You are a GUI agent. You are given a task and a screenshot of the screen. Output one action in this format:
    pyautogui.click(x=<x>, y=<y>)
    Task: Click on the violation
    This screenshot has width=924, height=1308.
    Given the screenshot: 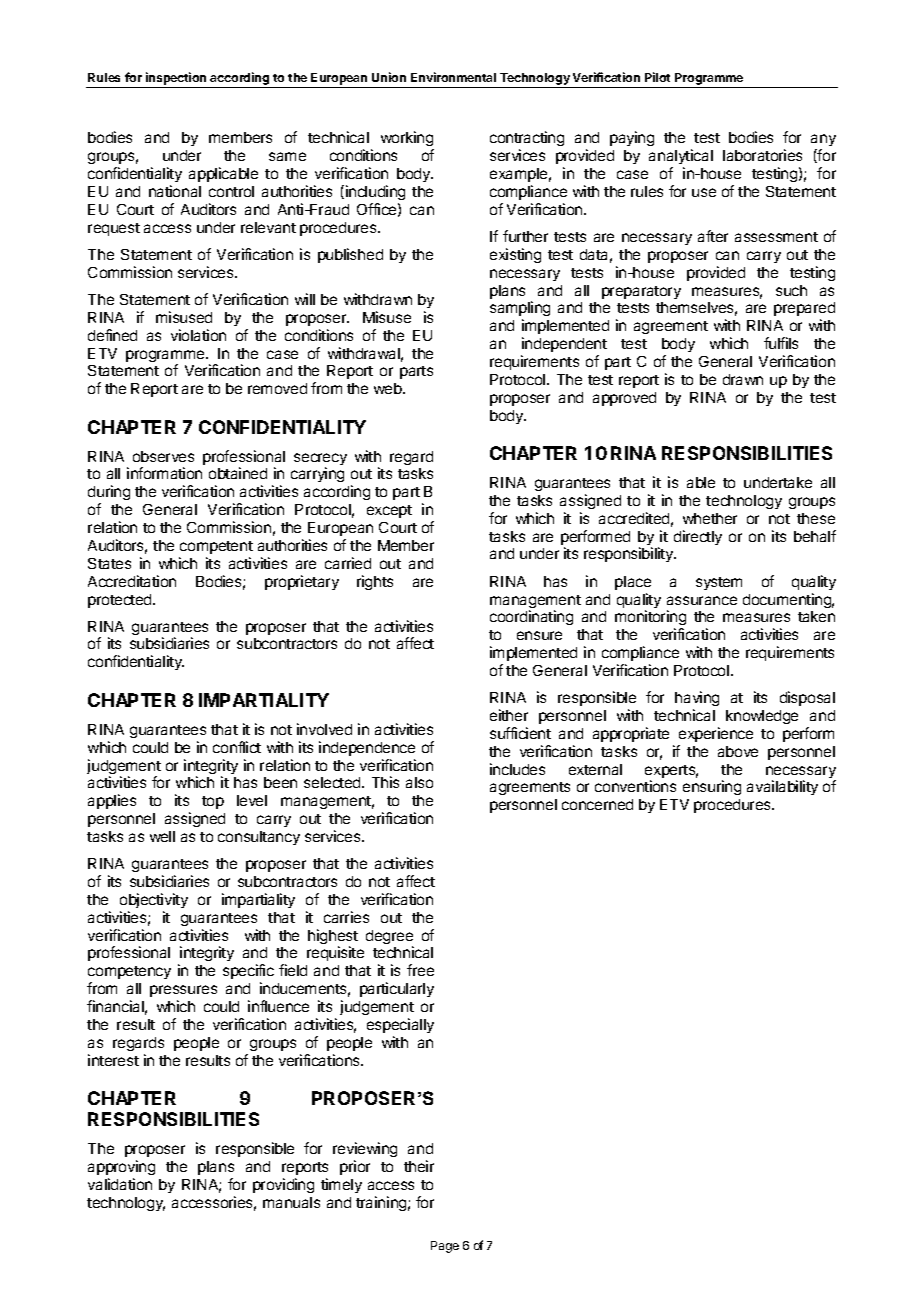 What is the action you would take?
    pyautogui.click(x=198, y=335)
